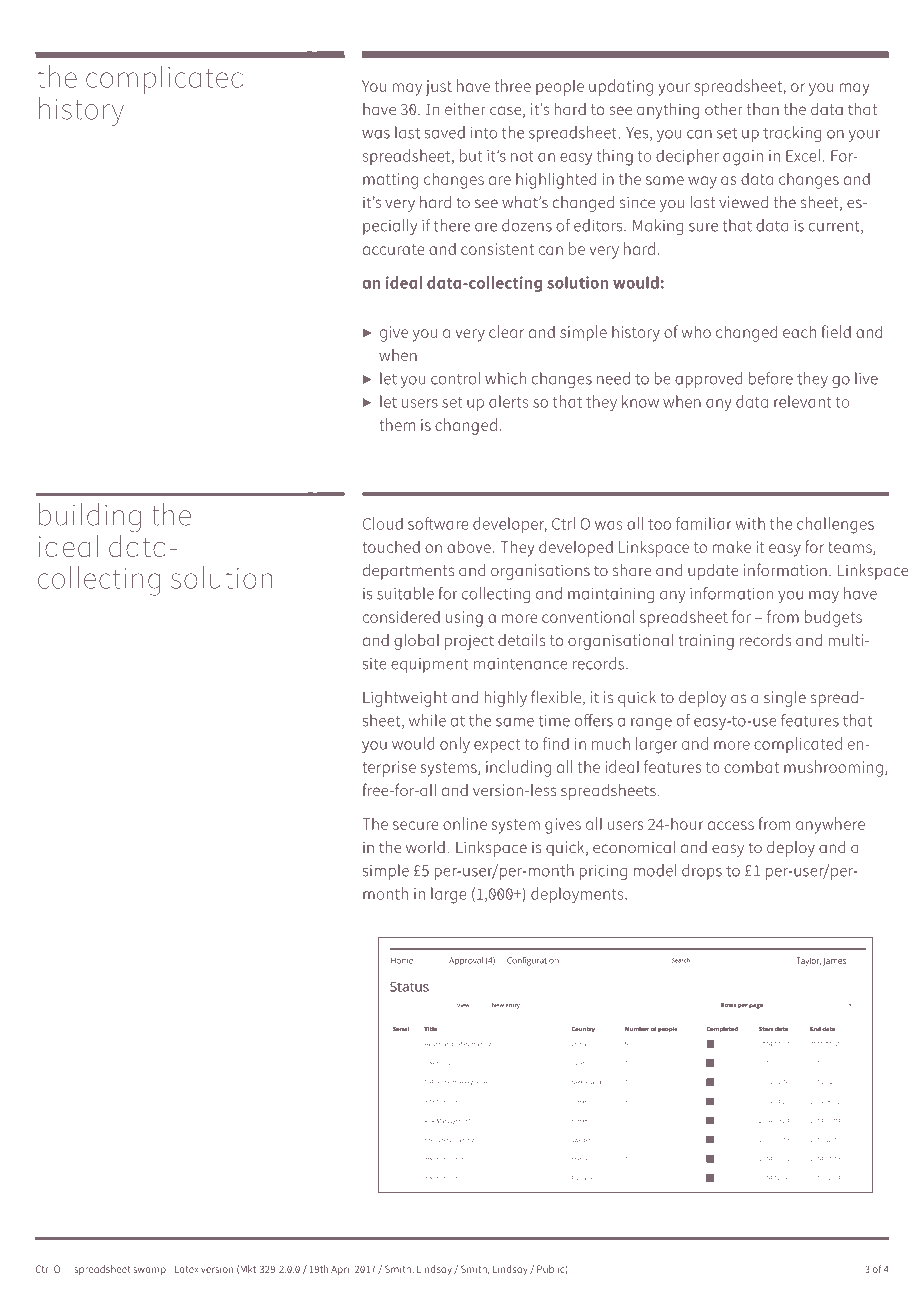 This document has height=1308, width=924. I want to click on April, so click(341, 1270).
